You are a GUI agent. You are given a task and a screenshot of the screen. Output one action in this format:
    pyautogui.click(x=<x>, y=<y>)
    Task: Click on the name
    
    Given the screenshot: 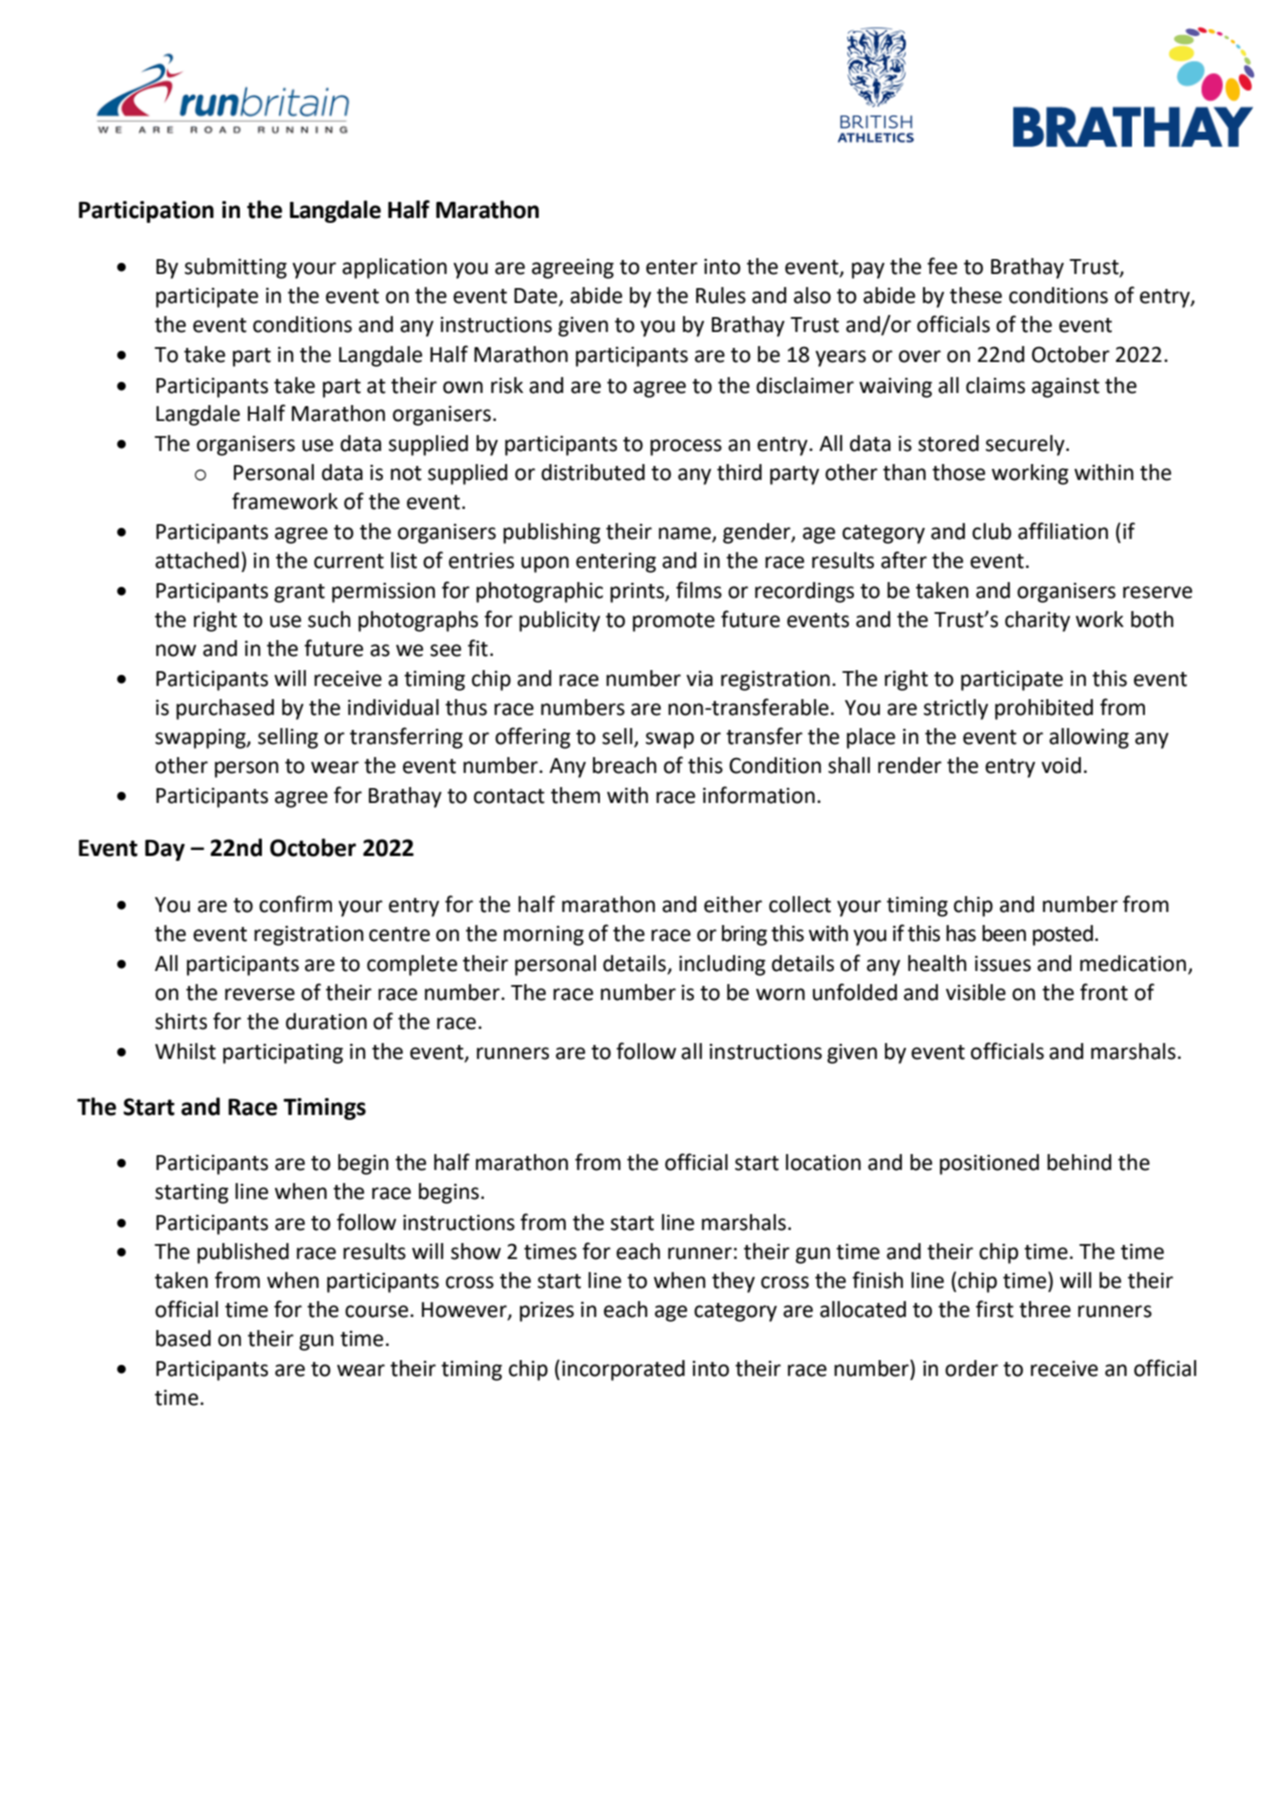 What is the action you would take?
    pyautogui.click(x=686, y=534)
